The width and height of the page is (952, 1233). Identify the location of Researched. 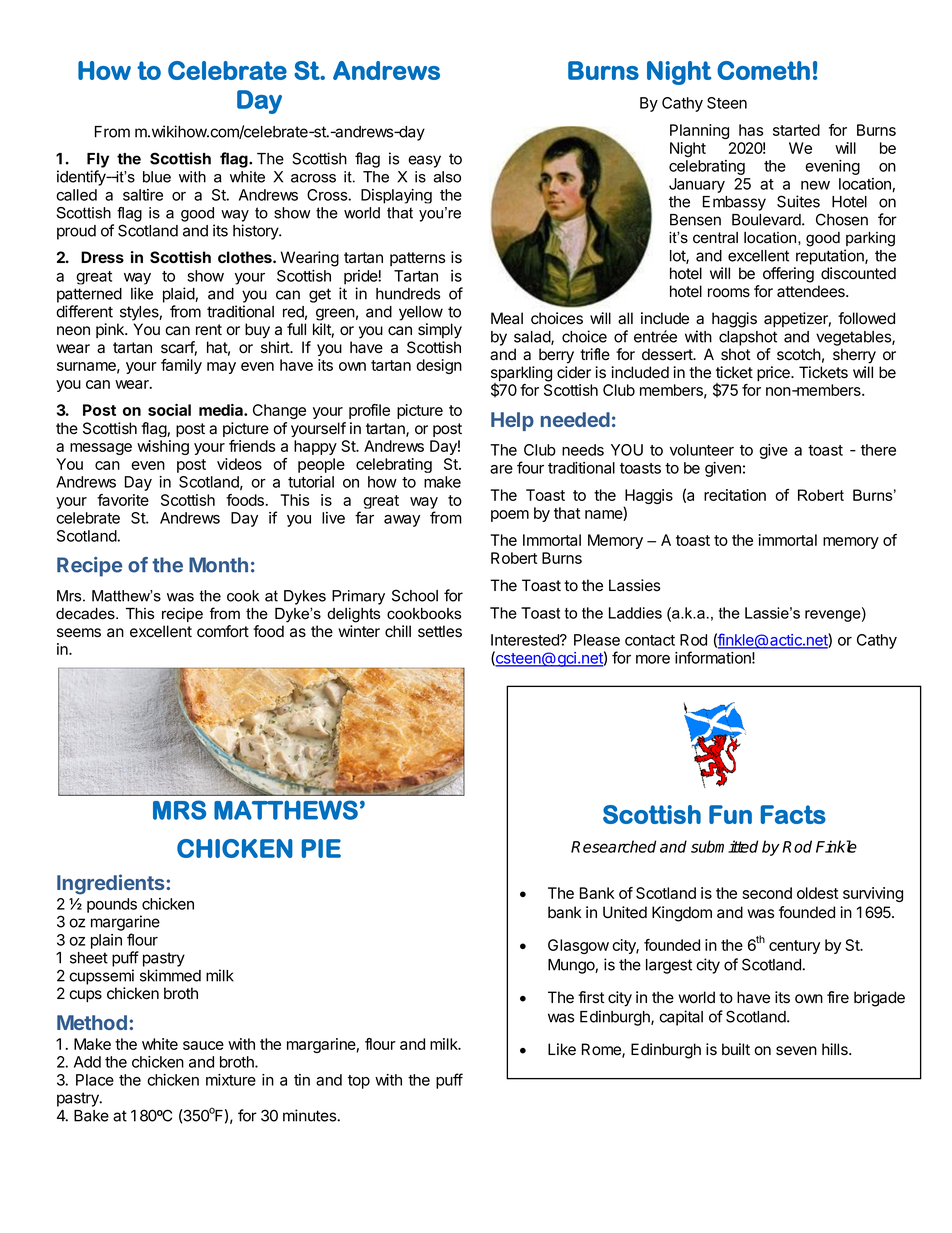
(613, 846).
